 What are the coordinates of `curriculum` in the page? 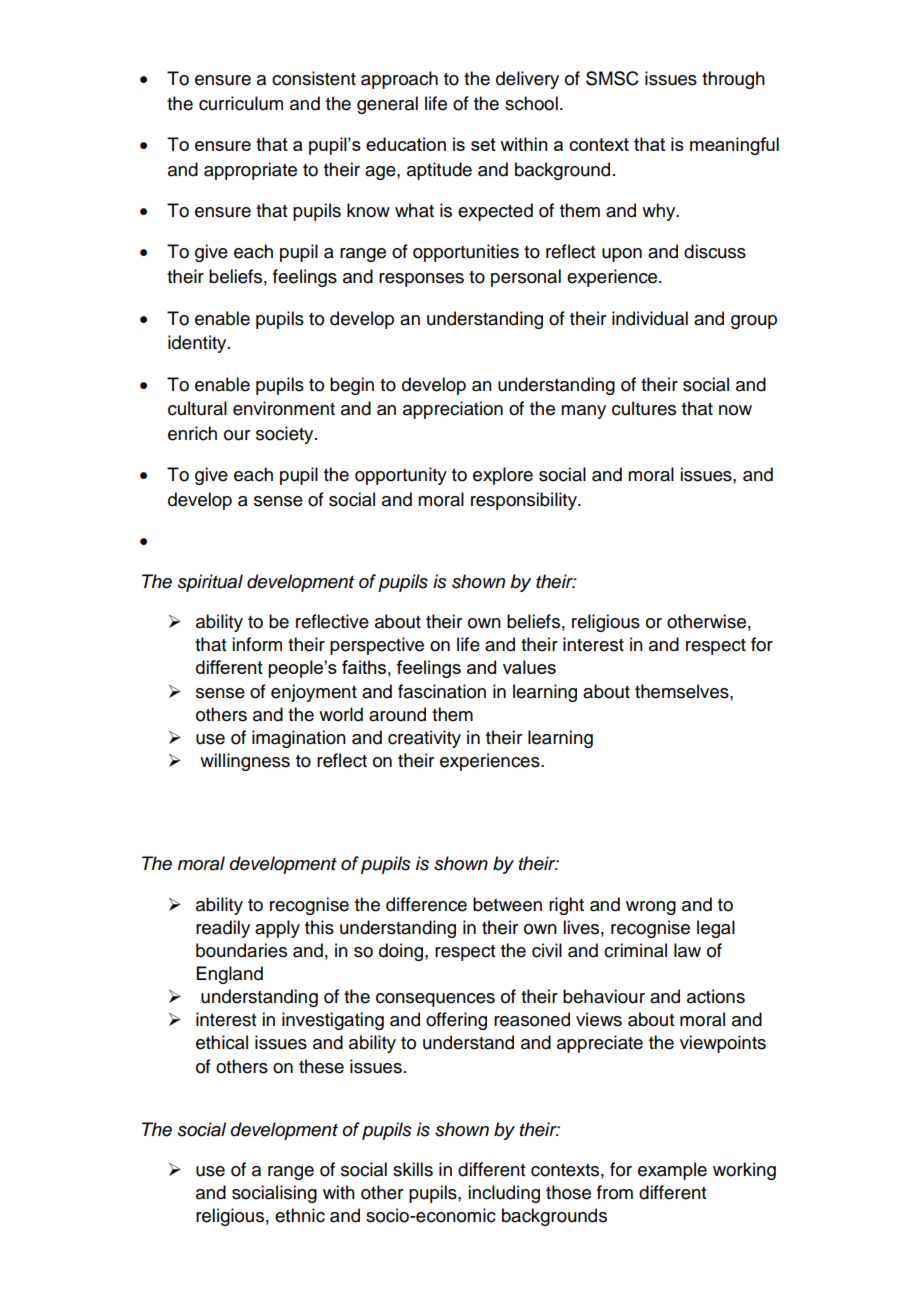 It's located at (241, 103).
